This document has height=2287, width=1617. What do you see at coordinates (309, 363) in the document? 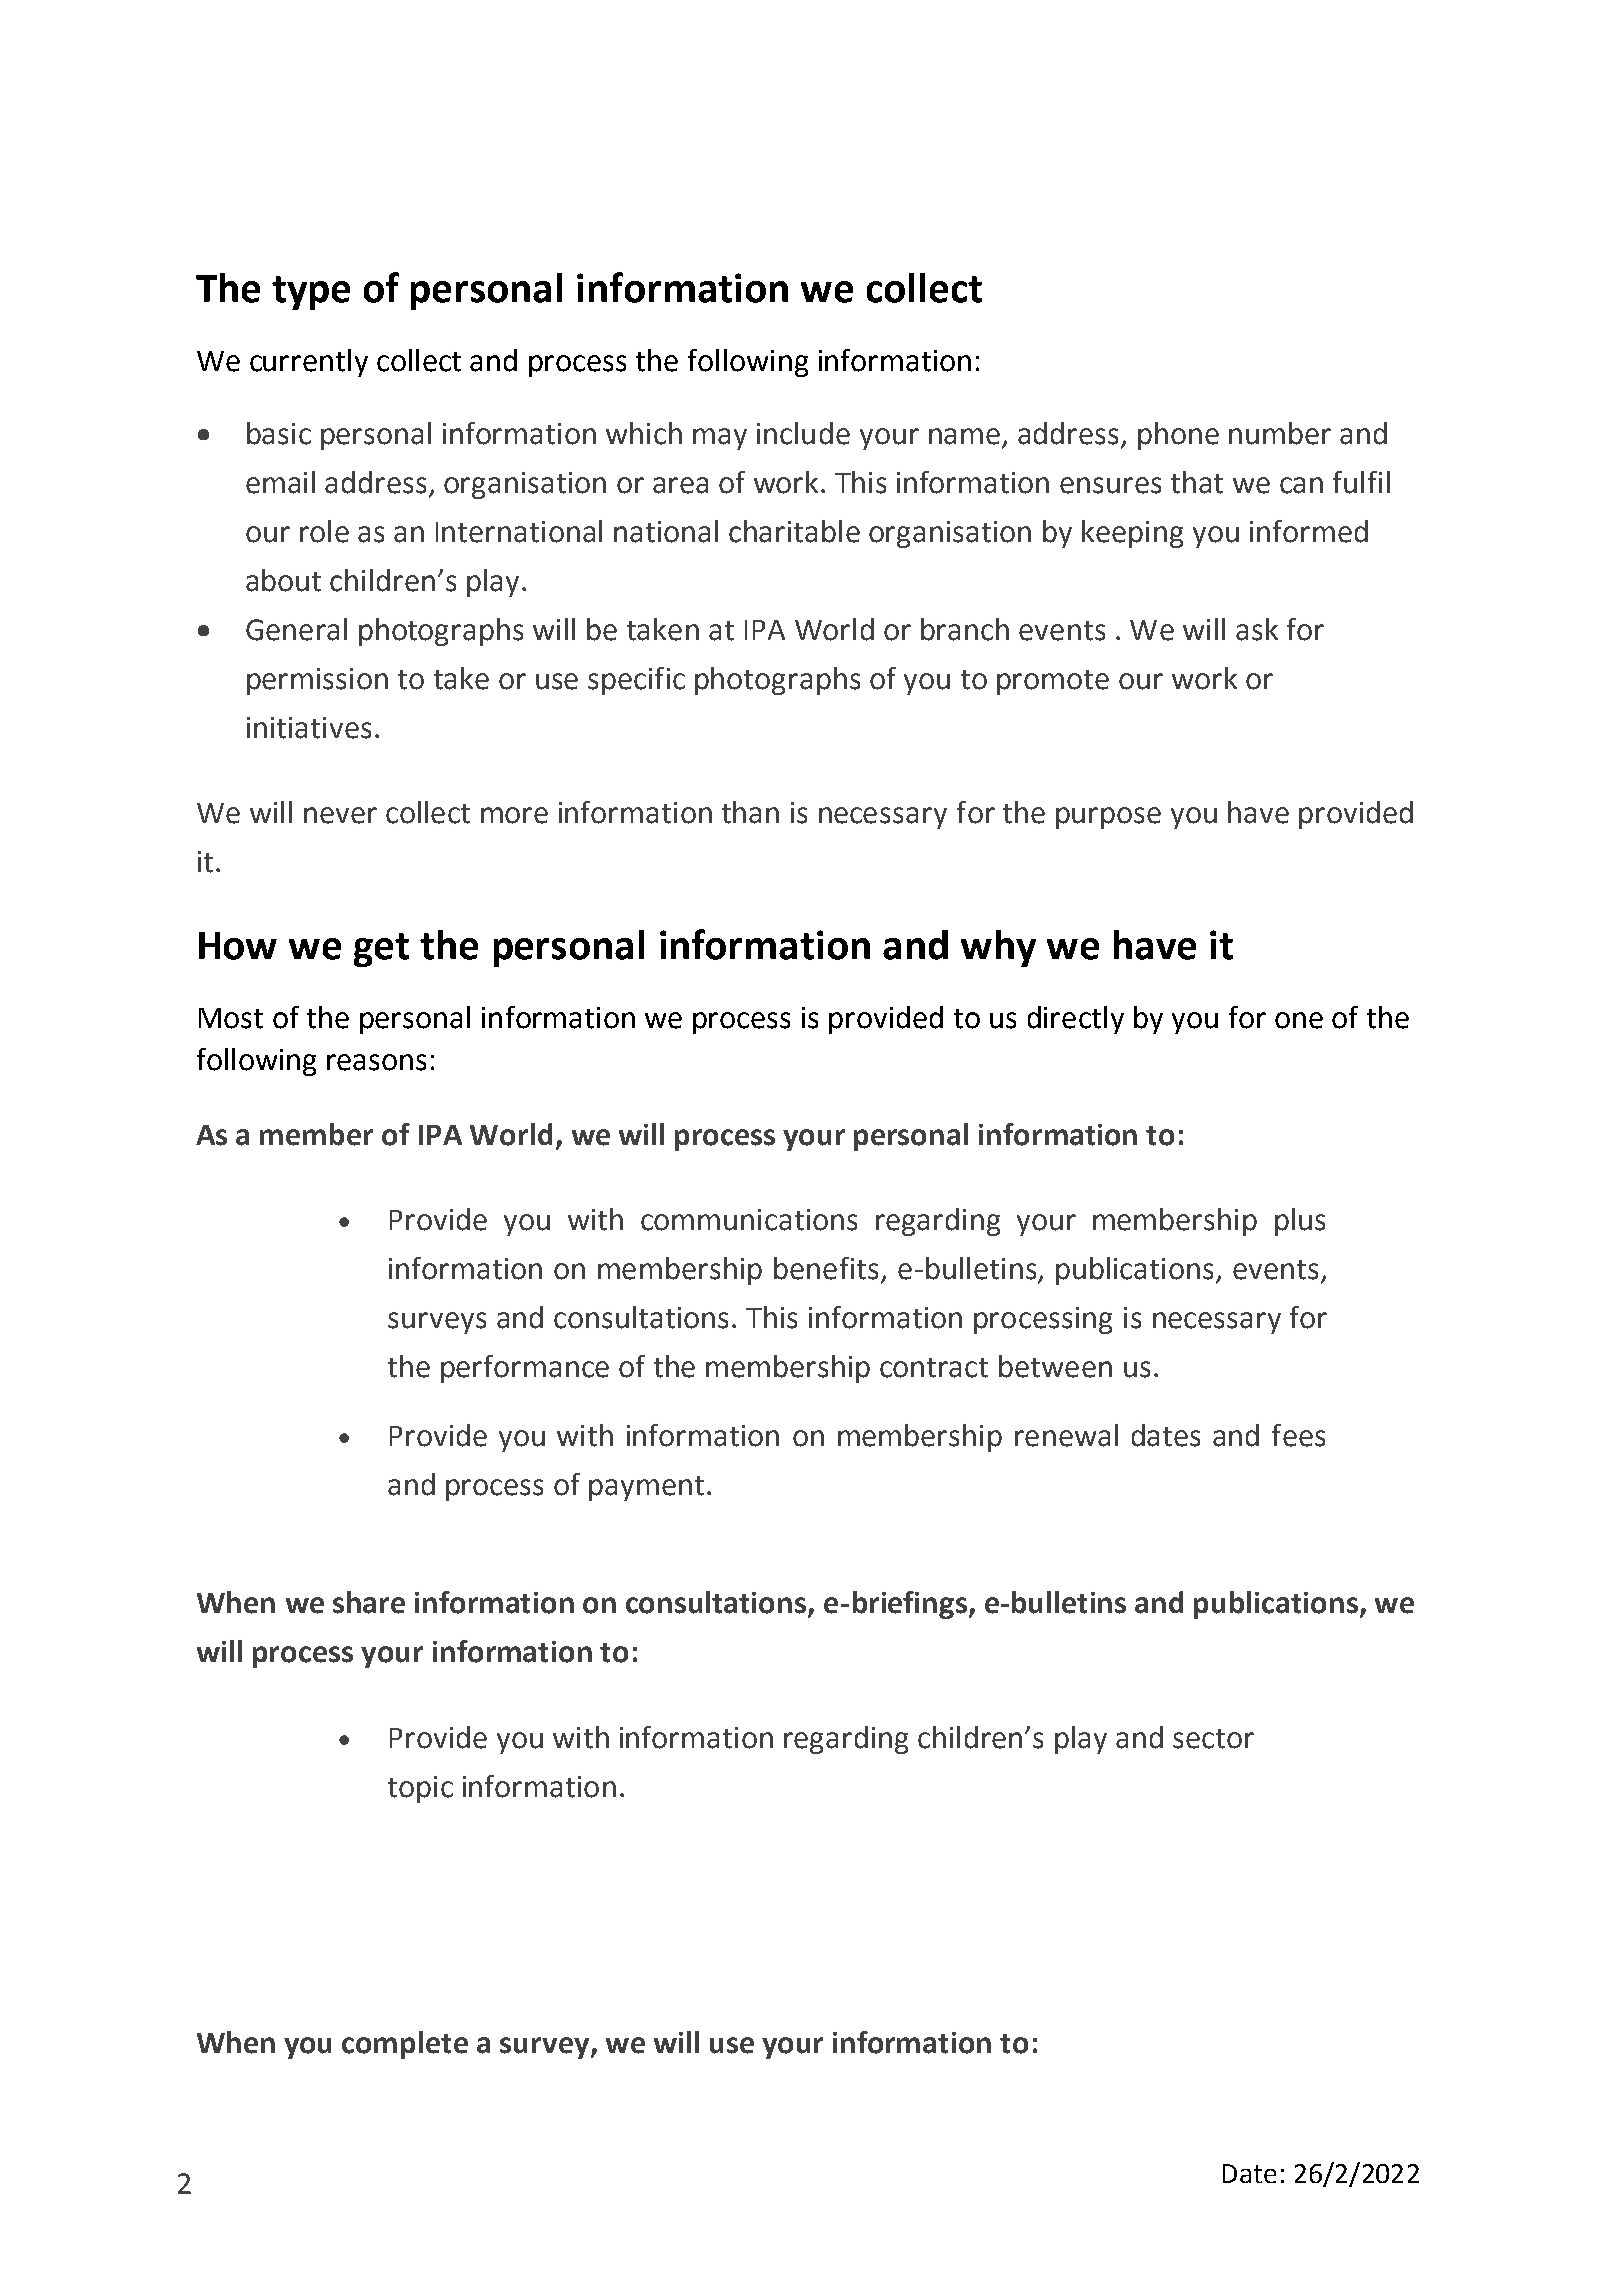
I see `currently` at bounding box center [309, 363].
